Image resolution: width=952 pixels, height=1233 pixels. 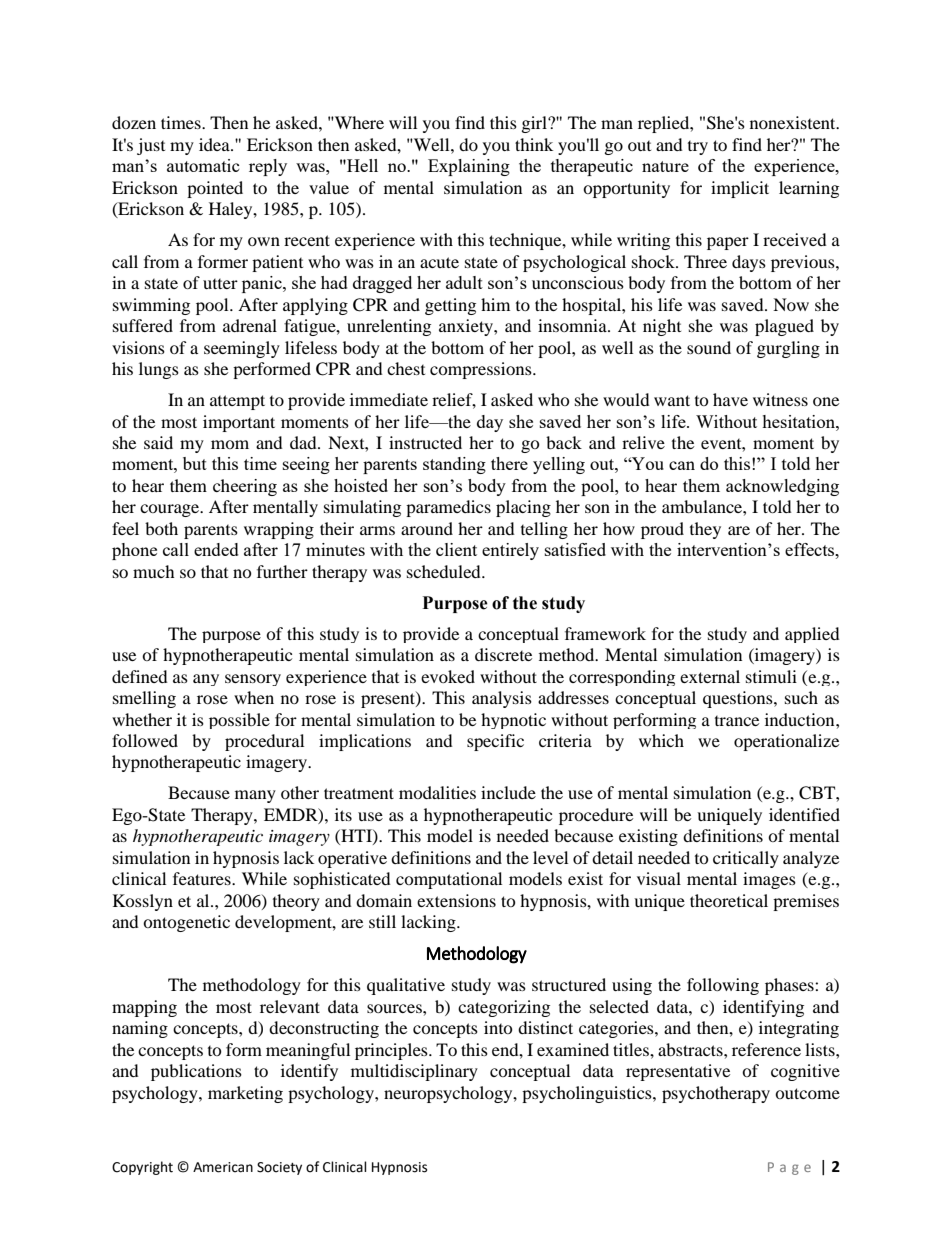 What do you see at coordinates (807, 1093) in the page?
I see `outcome` at bounding box center [807, 1093].
